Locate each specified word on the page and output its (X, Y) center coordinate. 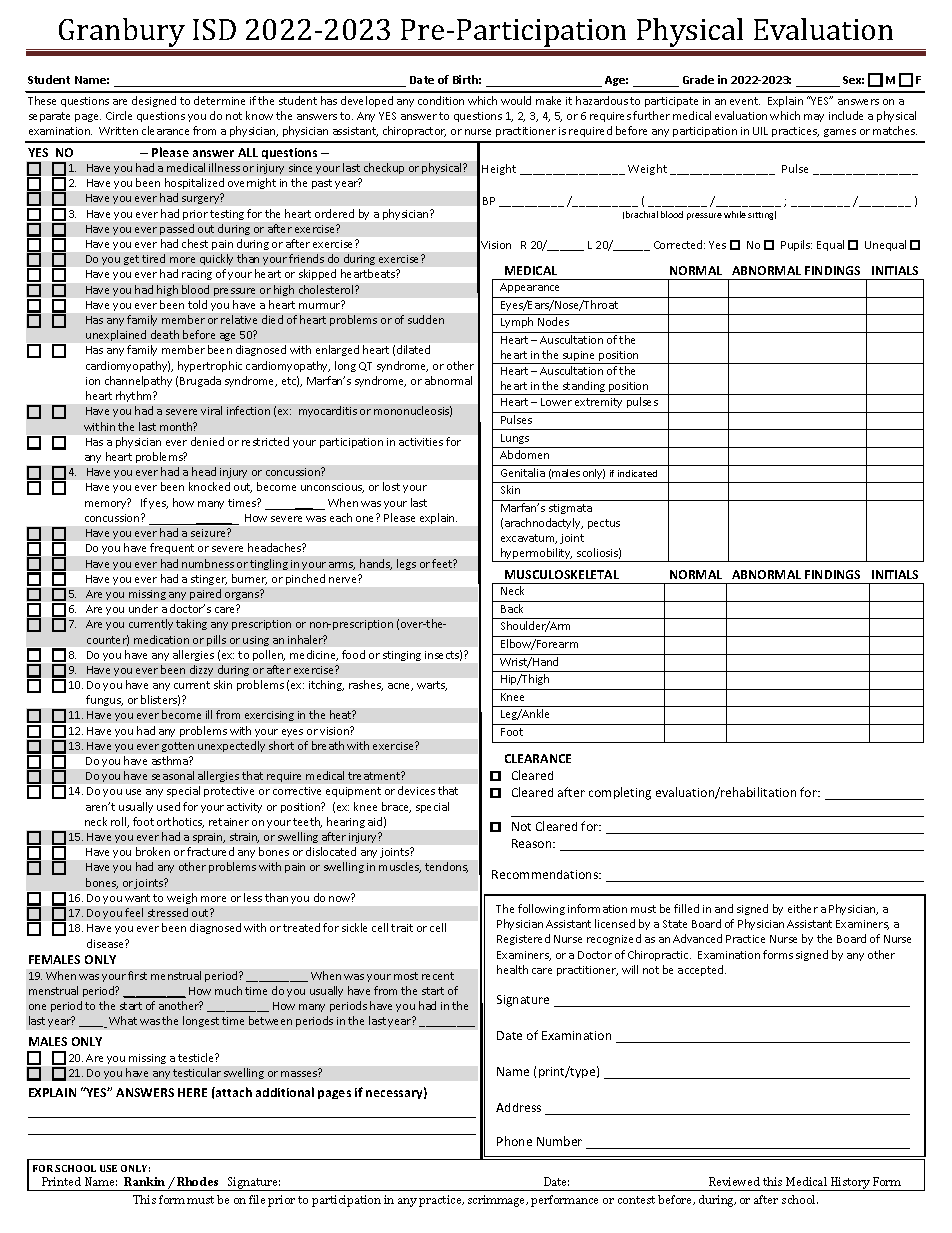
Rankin (144, 1181)
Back (512, 608)
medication (161, 639)
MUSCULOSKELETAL (562, 574)
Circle (119, 115)
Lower (556, 402)
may (814, 118)
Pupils (796, 245)
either (803, 908)
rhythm (135, 396)
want (137, 898)
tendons (446, 867)
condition (441, 100)
